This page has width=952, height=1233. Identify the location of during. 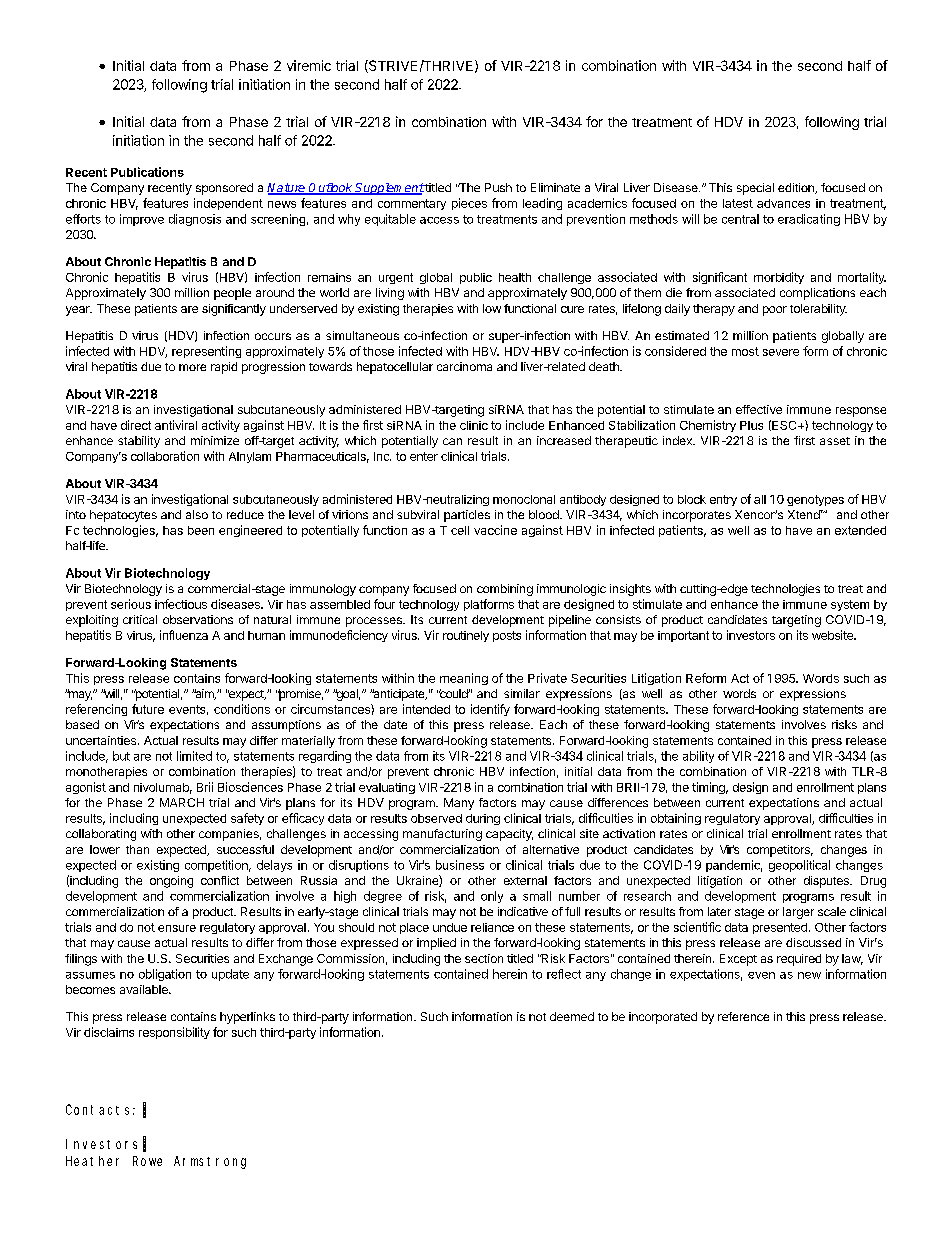
(483, 819).
